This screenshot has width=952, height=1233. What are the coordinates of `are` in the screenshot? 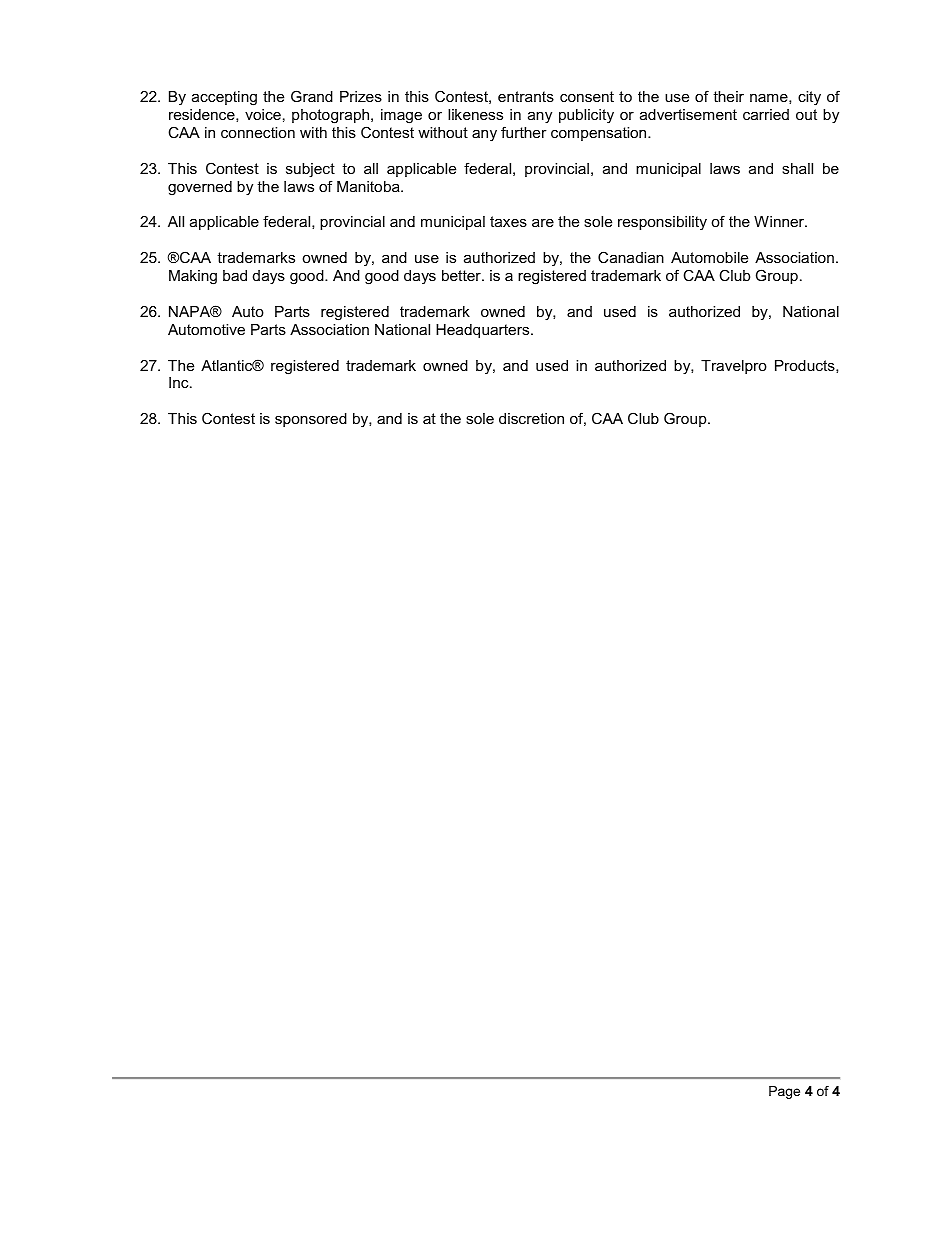 It's located at (543, 223).
